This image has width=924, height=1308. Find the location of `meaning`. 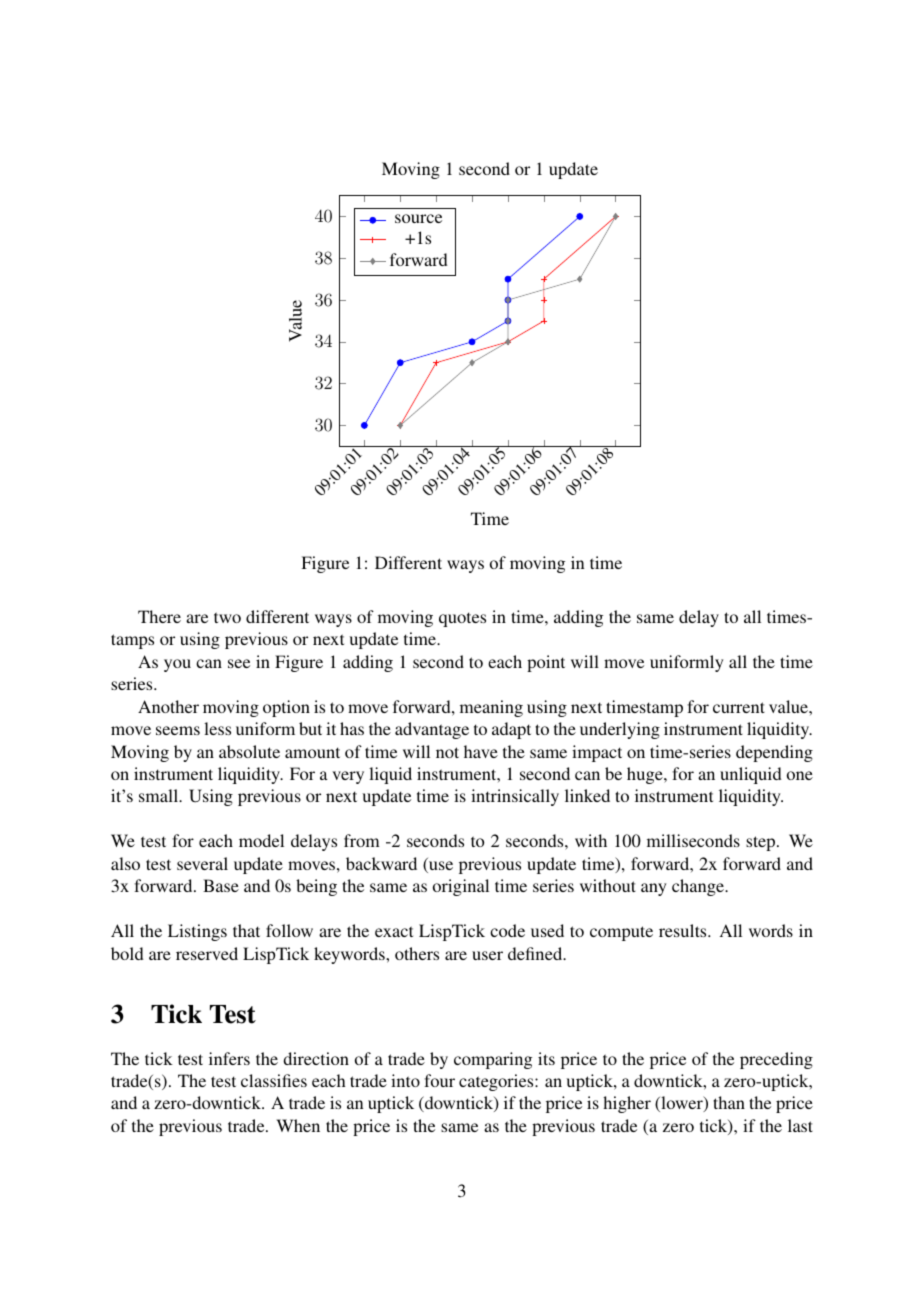

meaning is located at coordinates (491, 708).
